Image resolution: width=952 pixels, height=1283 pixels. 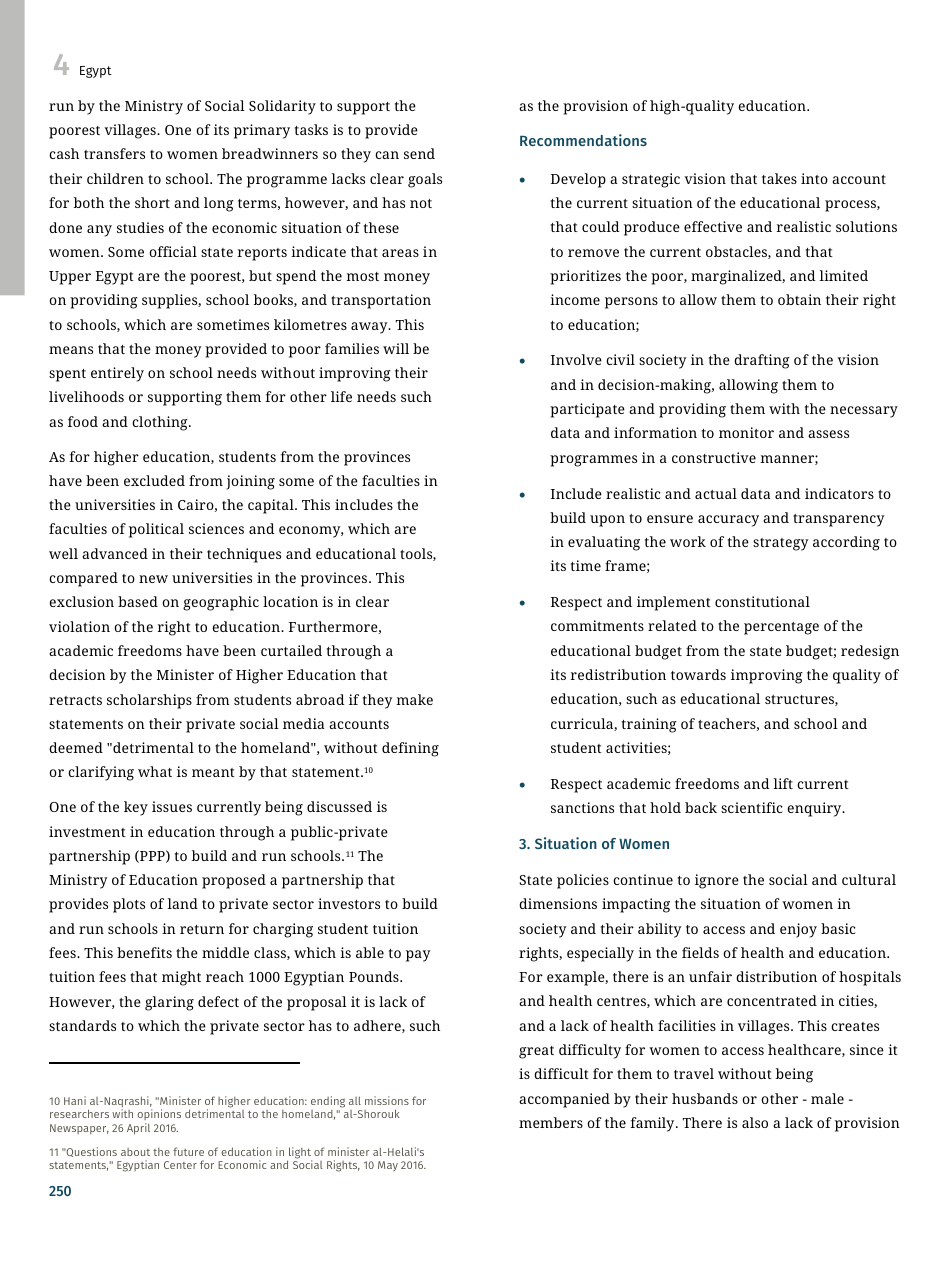 What do you see at coordinates (781, 628) in the screenshot?
I see `percentage` at bounding box center [781, 628].
